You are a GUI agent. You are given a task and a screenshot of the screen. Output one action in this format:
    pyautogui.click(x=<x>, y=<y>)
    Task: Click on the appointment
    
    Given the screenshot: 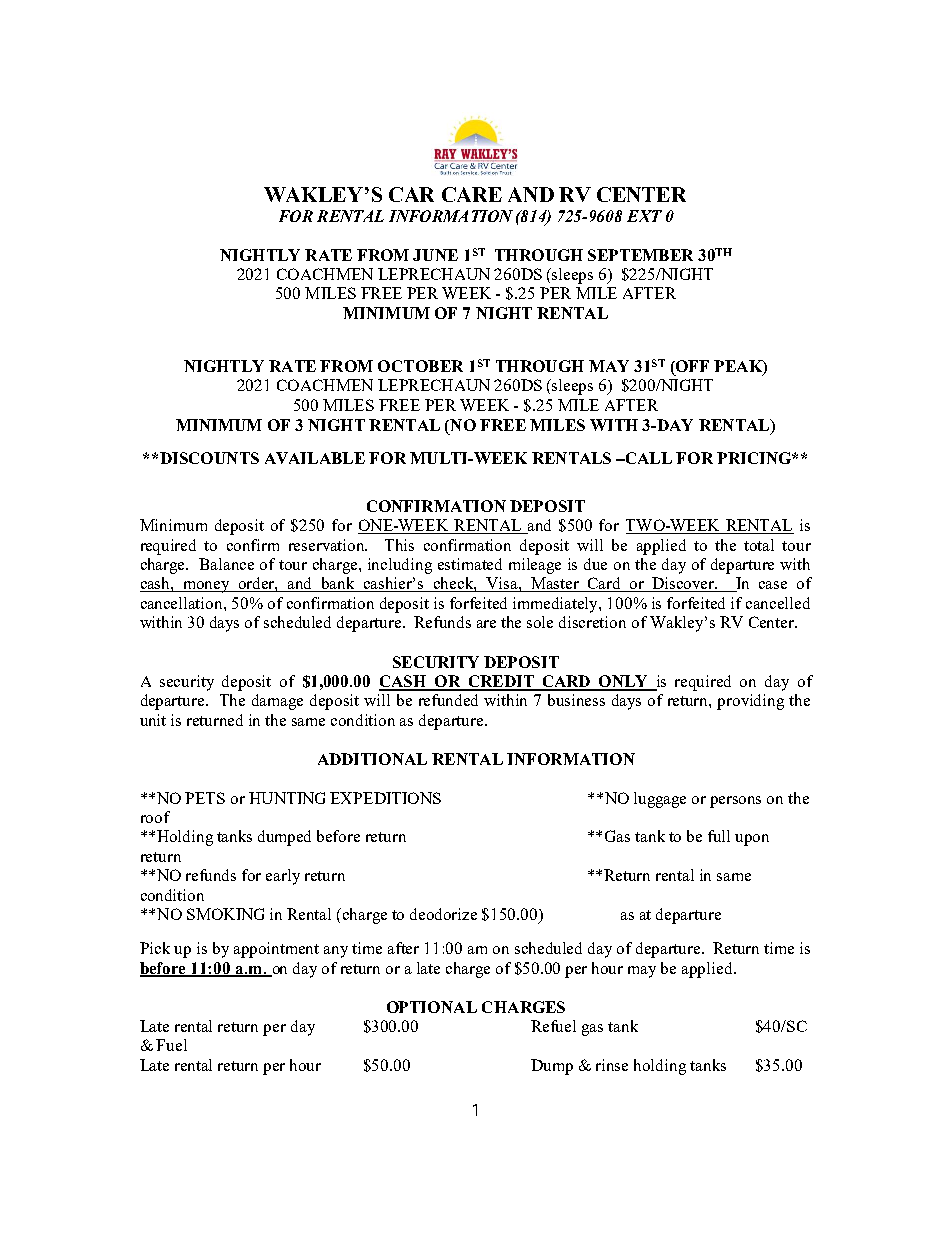 What is the action you would take?
    pyautogui.click(x=276, y=950)
